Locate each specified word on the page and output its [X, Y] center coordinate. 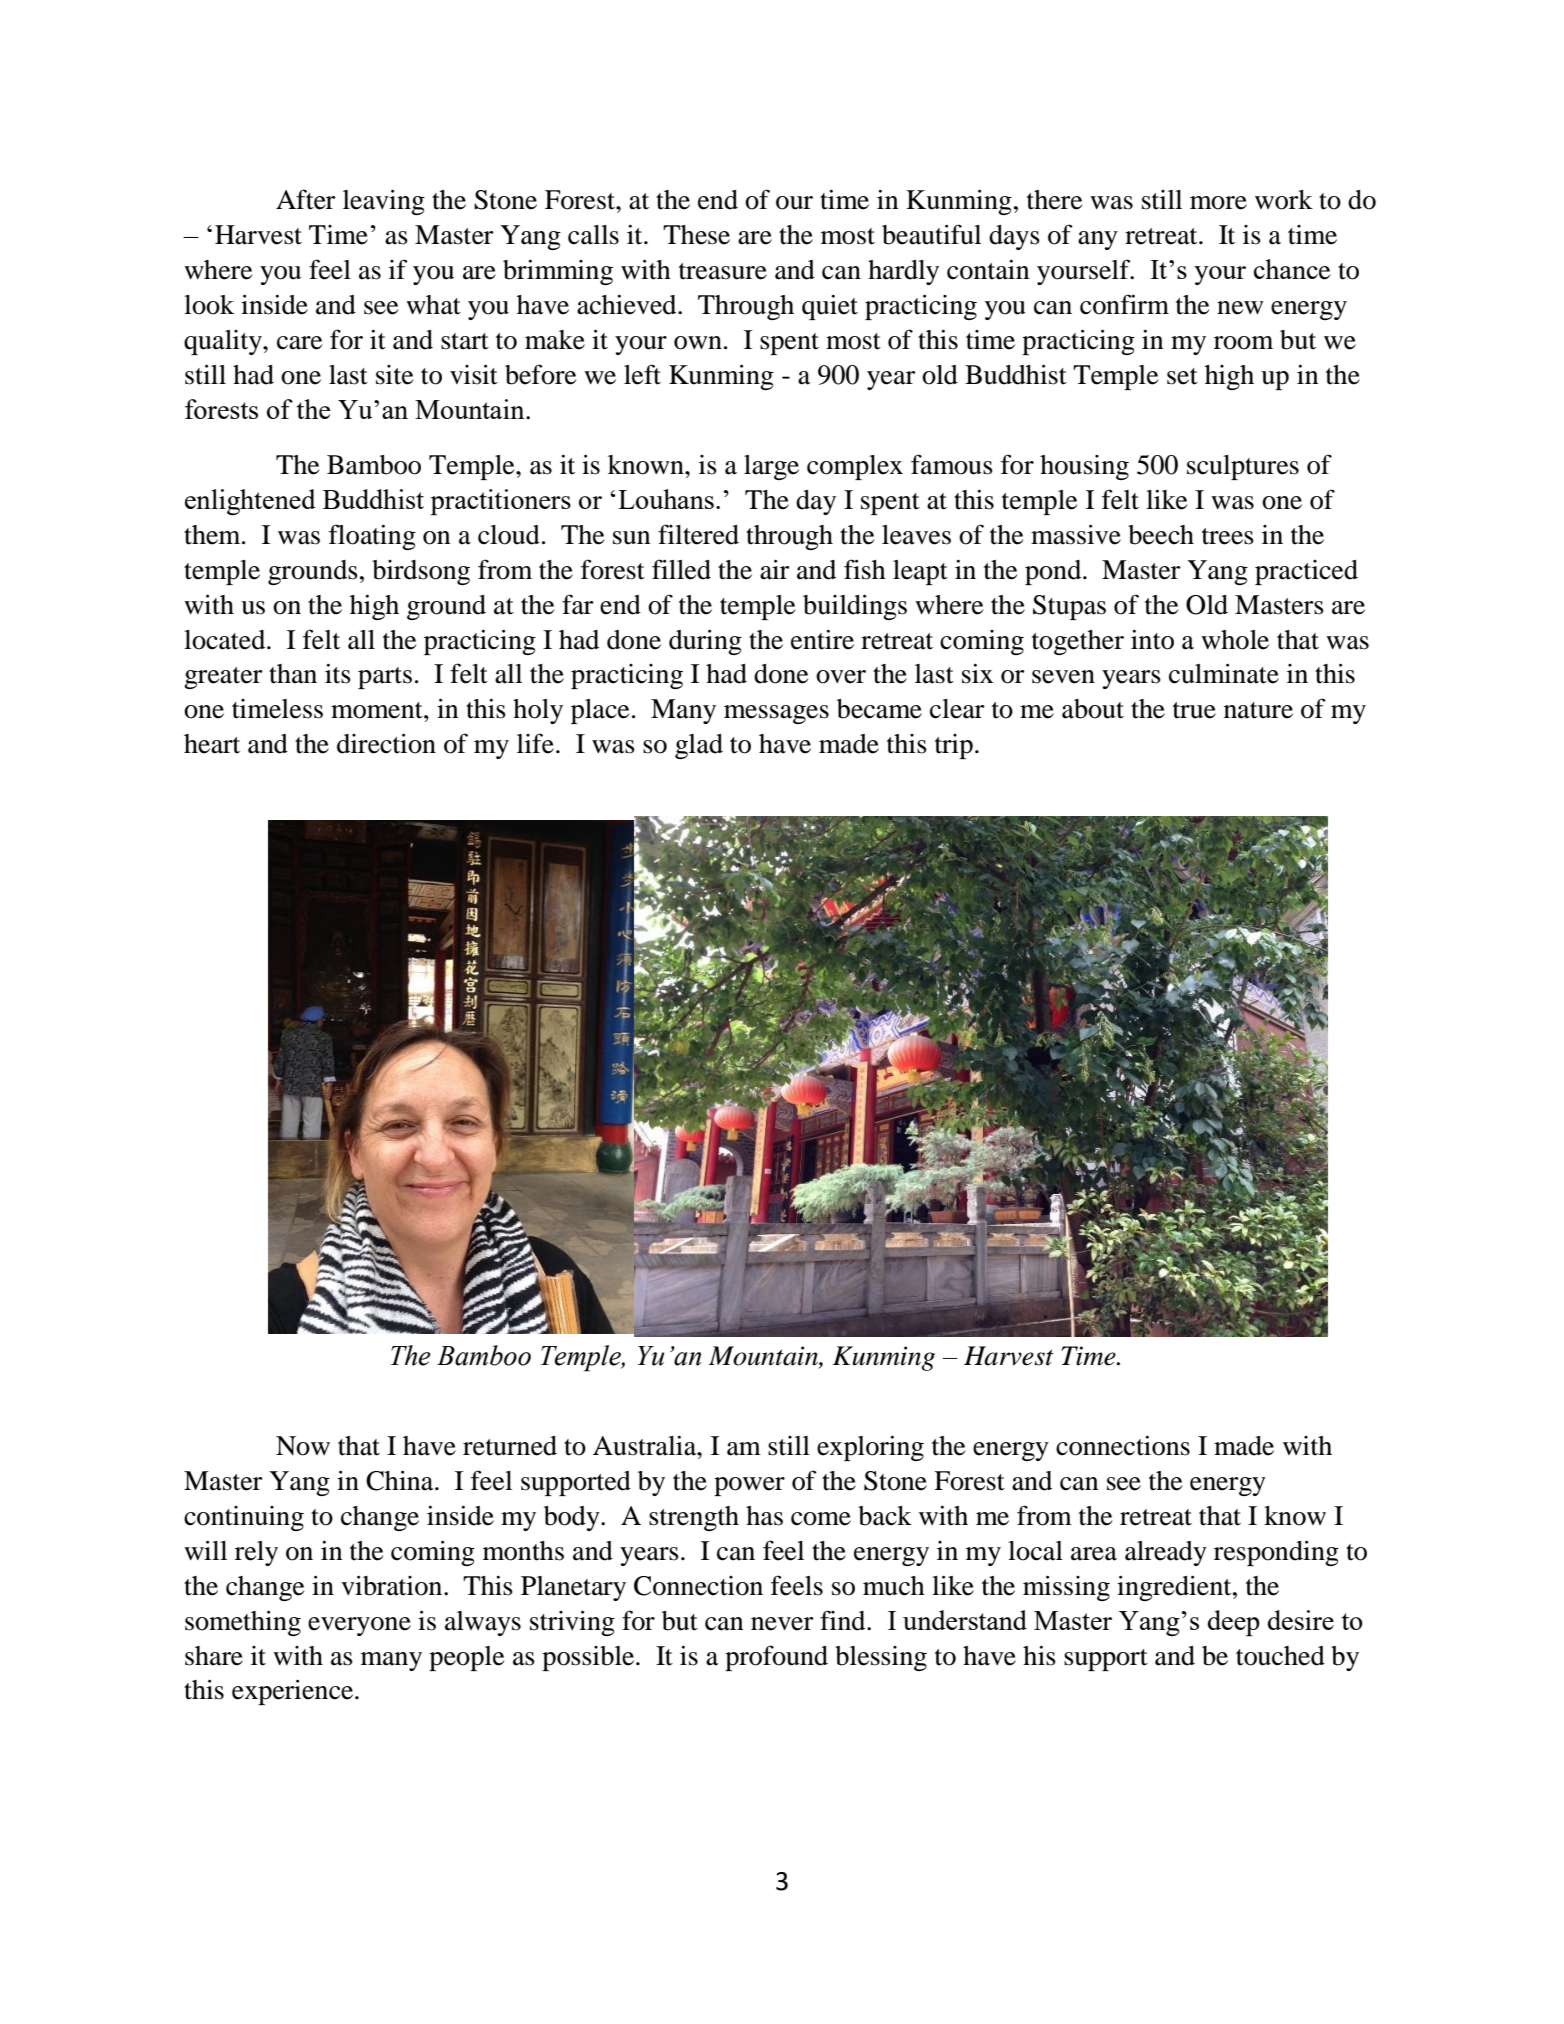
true [1194, 710]
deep [1234, 1623]
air [775, 569]
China [401, 1480]
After [306, 199]
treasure [723, 271]
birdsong [421, 572]
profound [776, 1658]
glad [699, 746]
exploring [870, 1448]
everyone [359, 1626]
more [1218, 203]
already [1166, 1553]
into [1152, 639]
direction [386, 743]
